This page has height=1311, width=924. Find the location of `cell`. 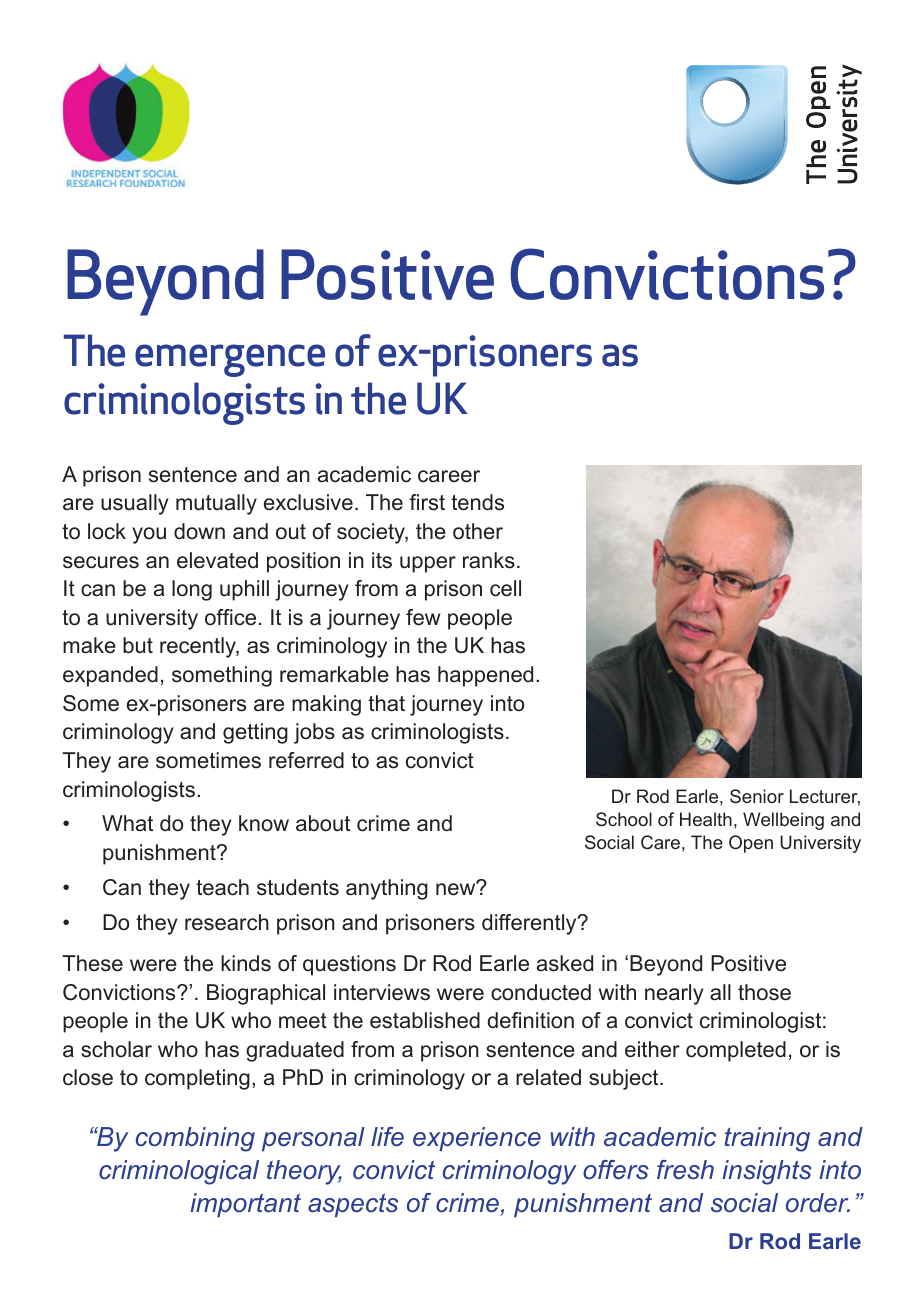

cell is located at coordinates (505, 588).
